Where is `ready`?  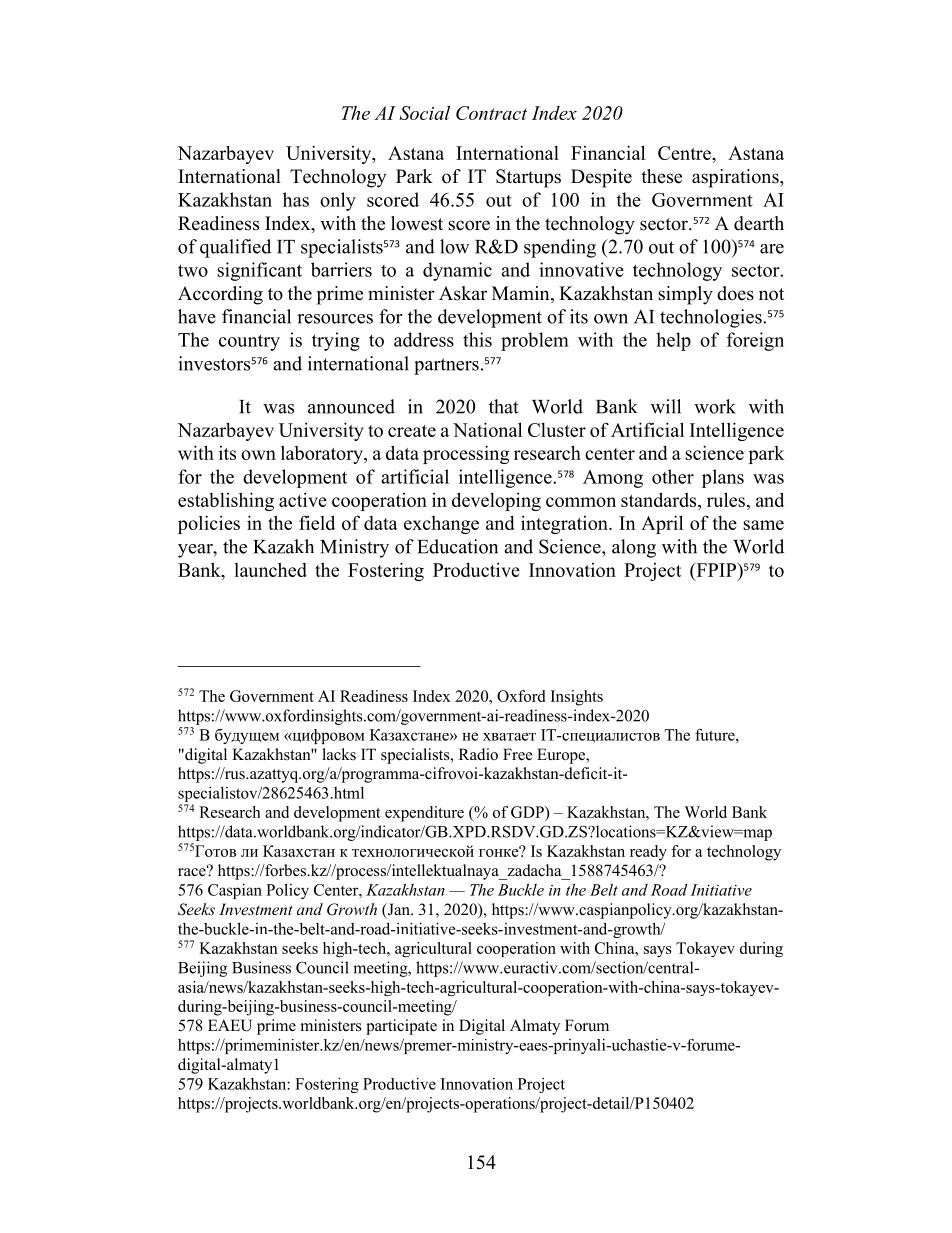 ready is located at coordinates (648, 853).
